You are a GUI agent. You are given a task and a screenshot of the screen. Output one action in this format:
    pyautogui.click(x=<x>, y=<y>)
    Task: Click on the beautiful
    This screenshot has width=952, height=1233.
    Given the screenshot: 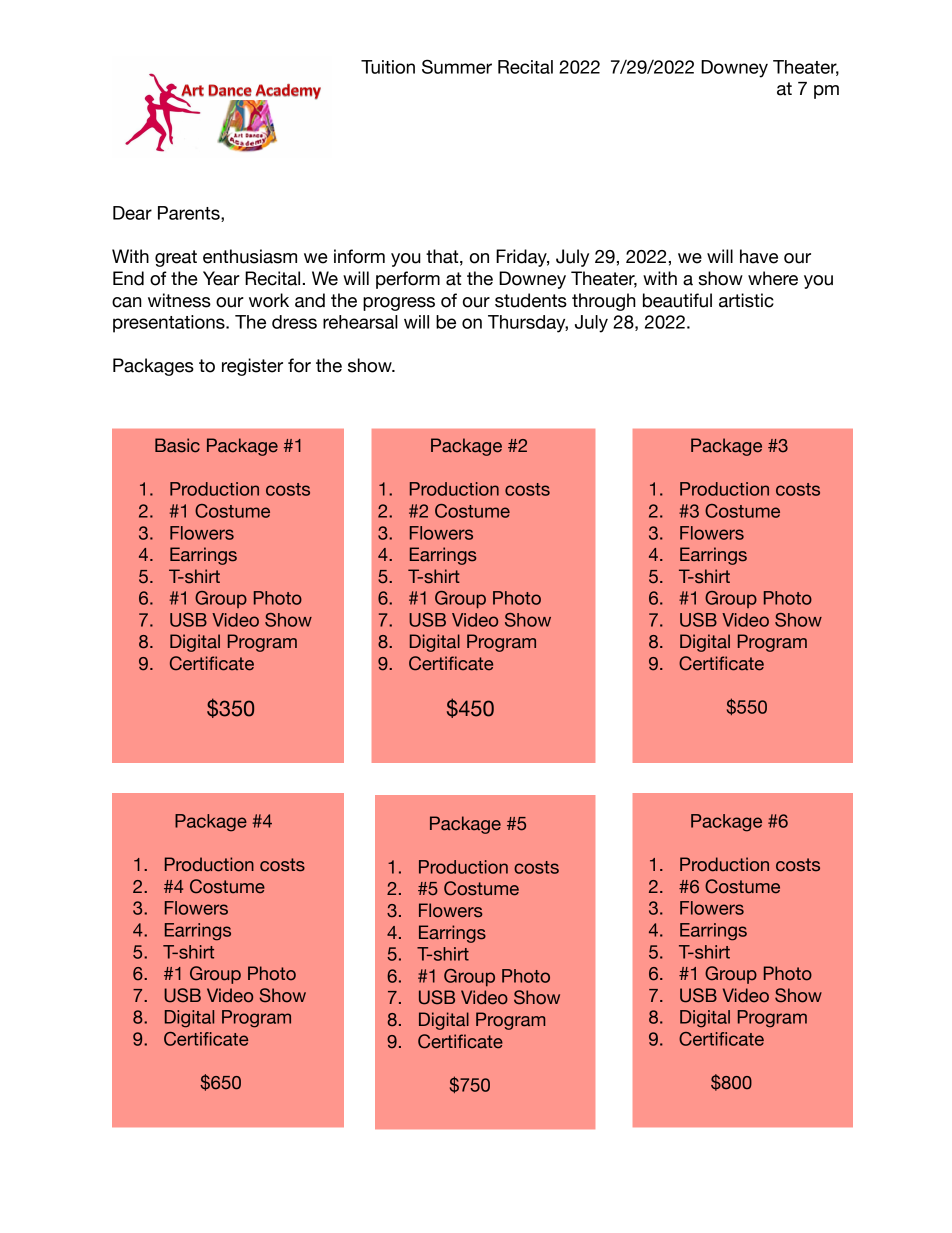 What is the action you would take?
    pyautogui.click(x=677, y=300)
